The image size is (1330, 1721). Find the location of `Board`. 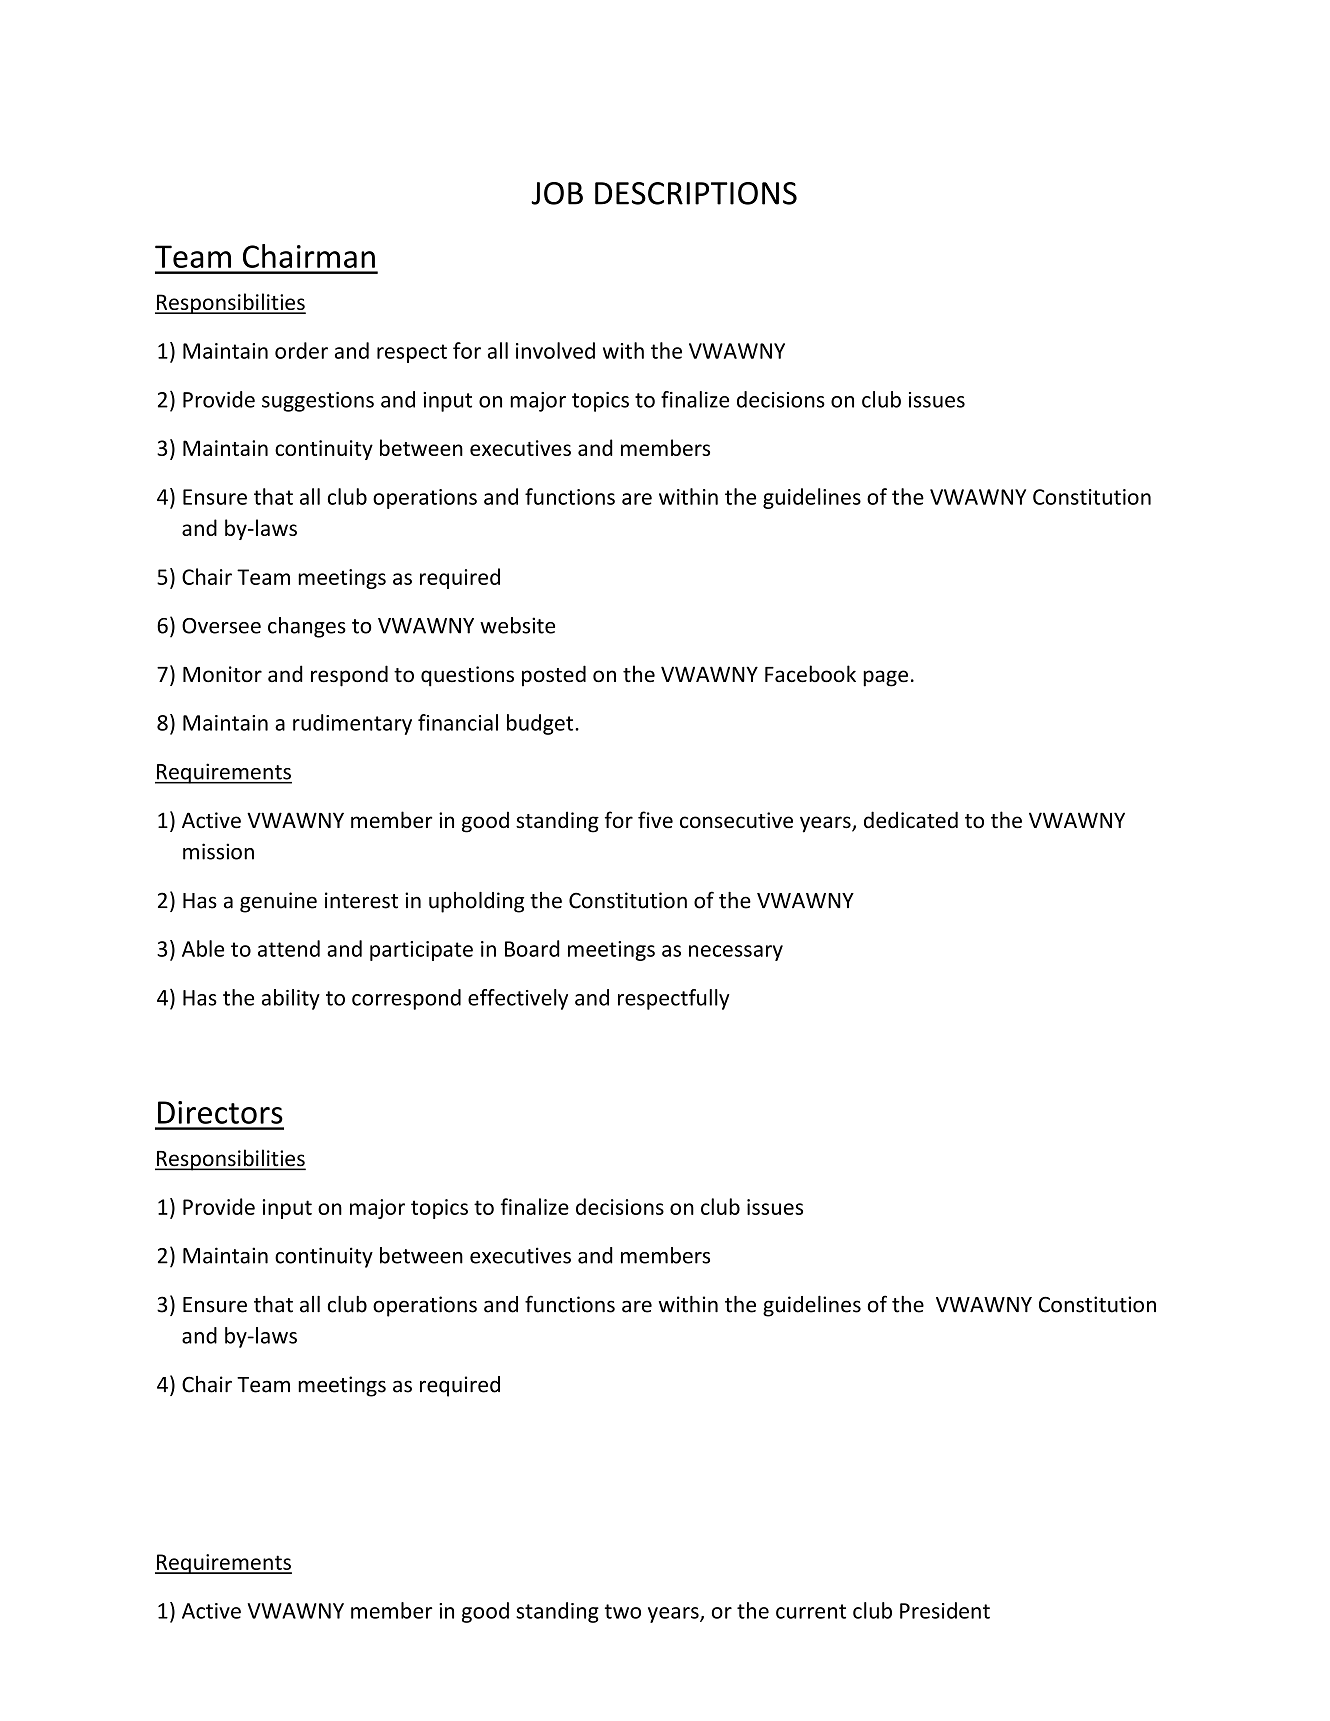

Board is located at coordinates (532, 948).
